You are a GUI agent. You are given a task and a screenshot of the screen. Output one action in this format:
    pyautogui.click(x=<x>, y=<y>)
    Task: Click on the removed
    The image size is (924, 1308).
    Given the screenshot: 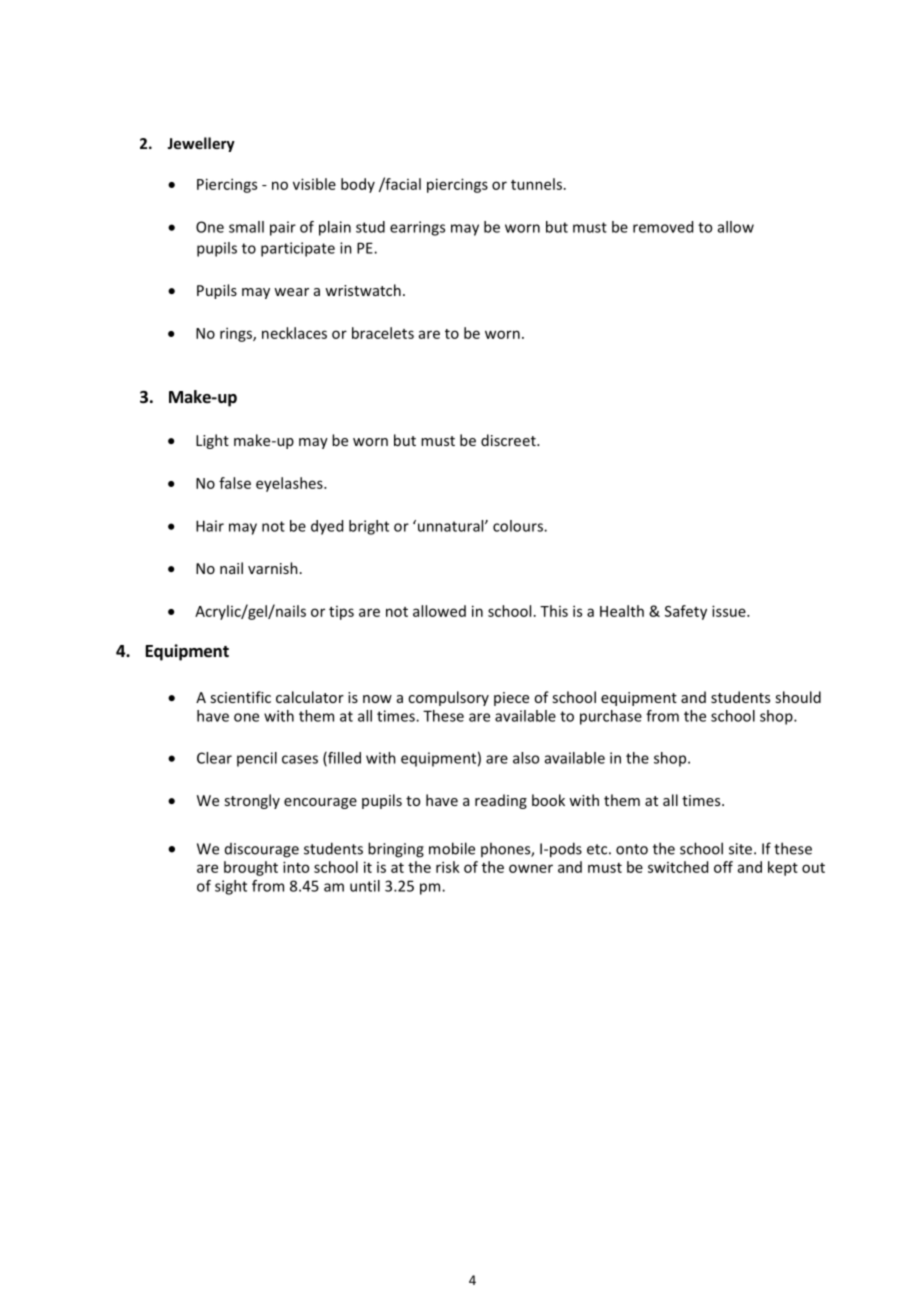 What is the action you would take?
    pyautogui.click(x=663, y=227)
